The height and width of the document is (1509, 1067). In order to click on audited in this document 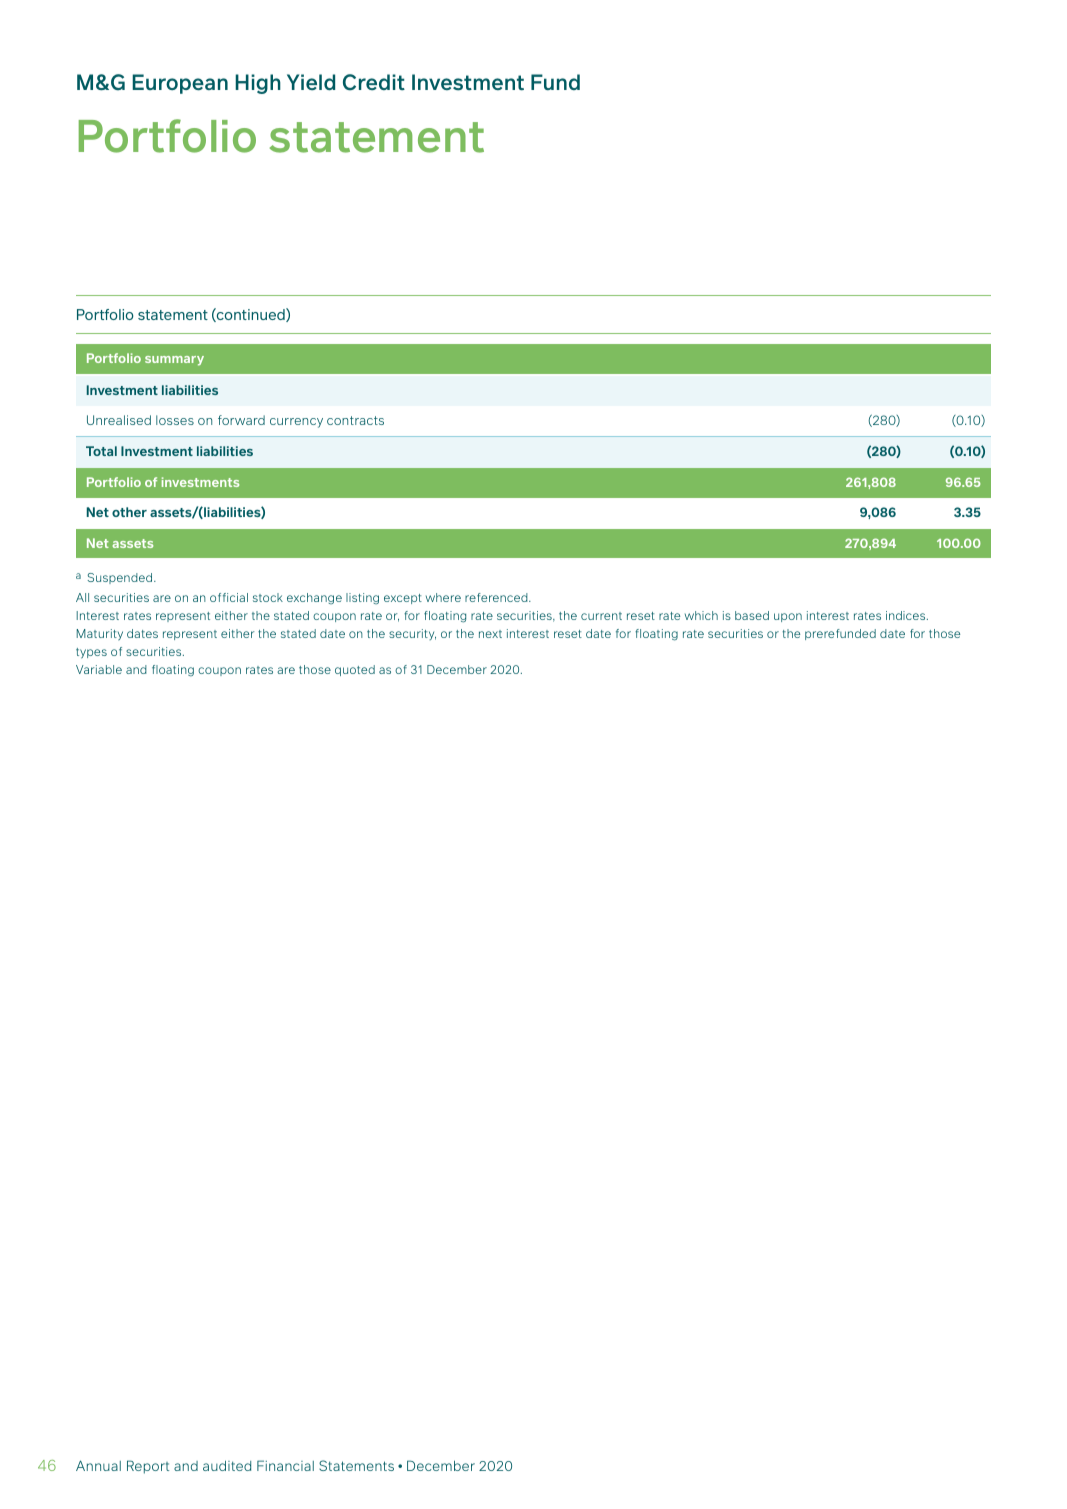, I will do `click(227, 1465)`.
